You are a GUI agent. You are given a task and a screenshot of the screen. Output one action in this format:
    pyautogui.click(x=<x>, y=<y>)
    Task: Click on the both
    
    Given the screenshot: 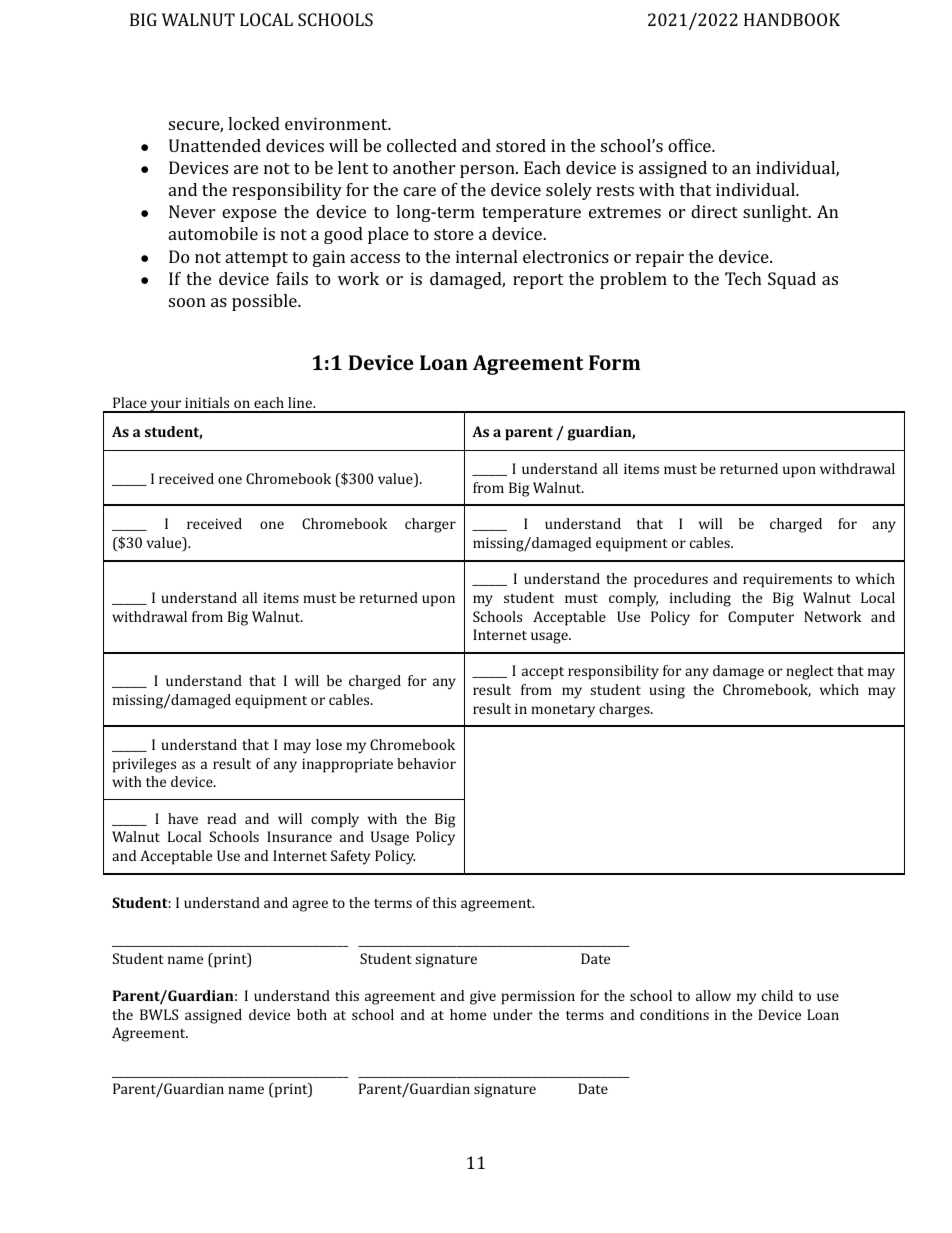 What is the action you would take?
    pyautogui.click(x=312, y=1014)
